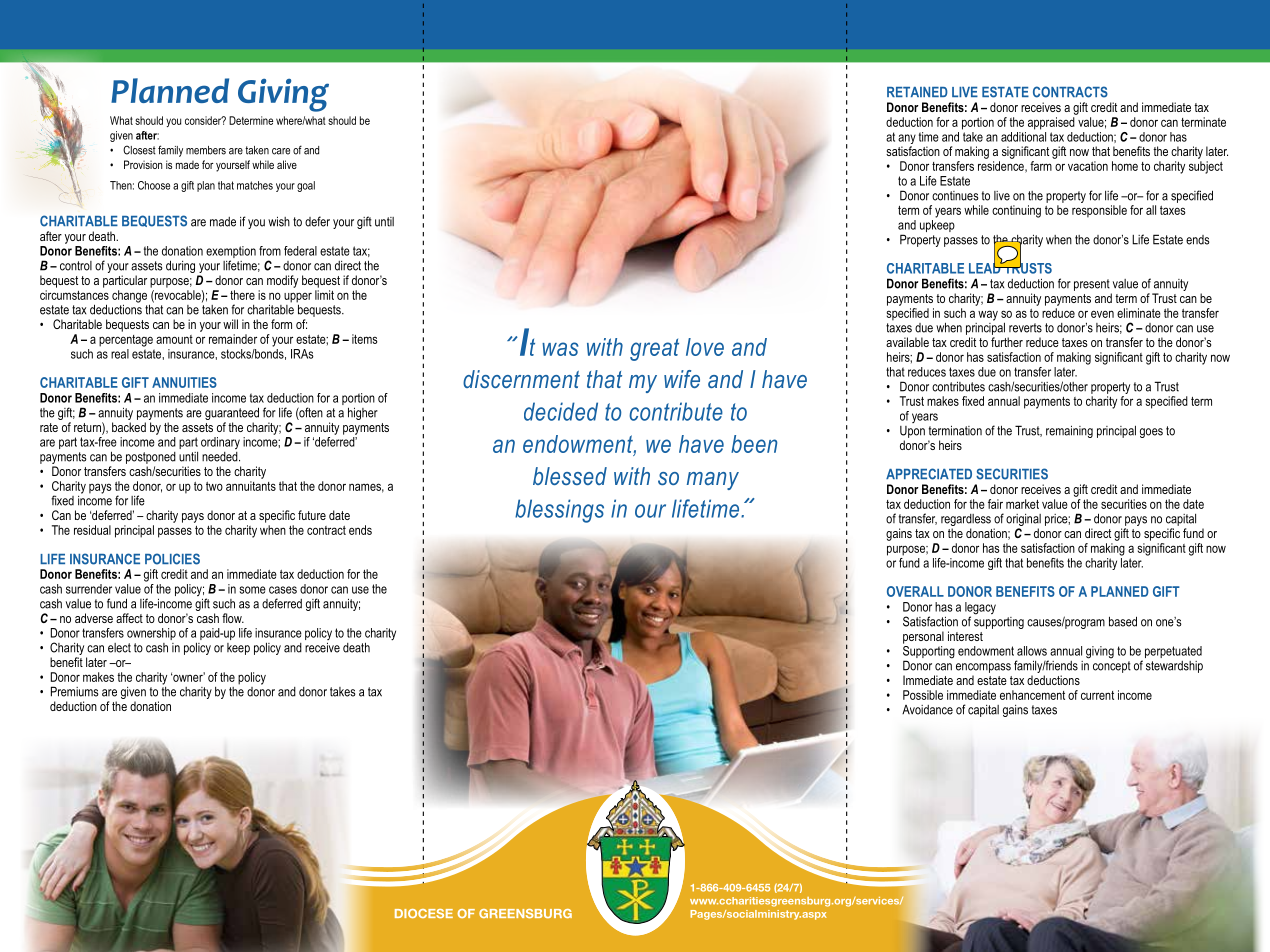  Describe the element at coordinates (1051, 123) in the document. I see `appraised` at that location.
